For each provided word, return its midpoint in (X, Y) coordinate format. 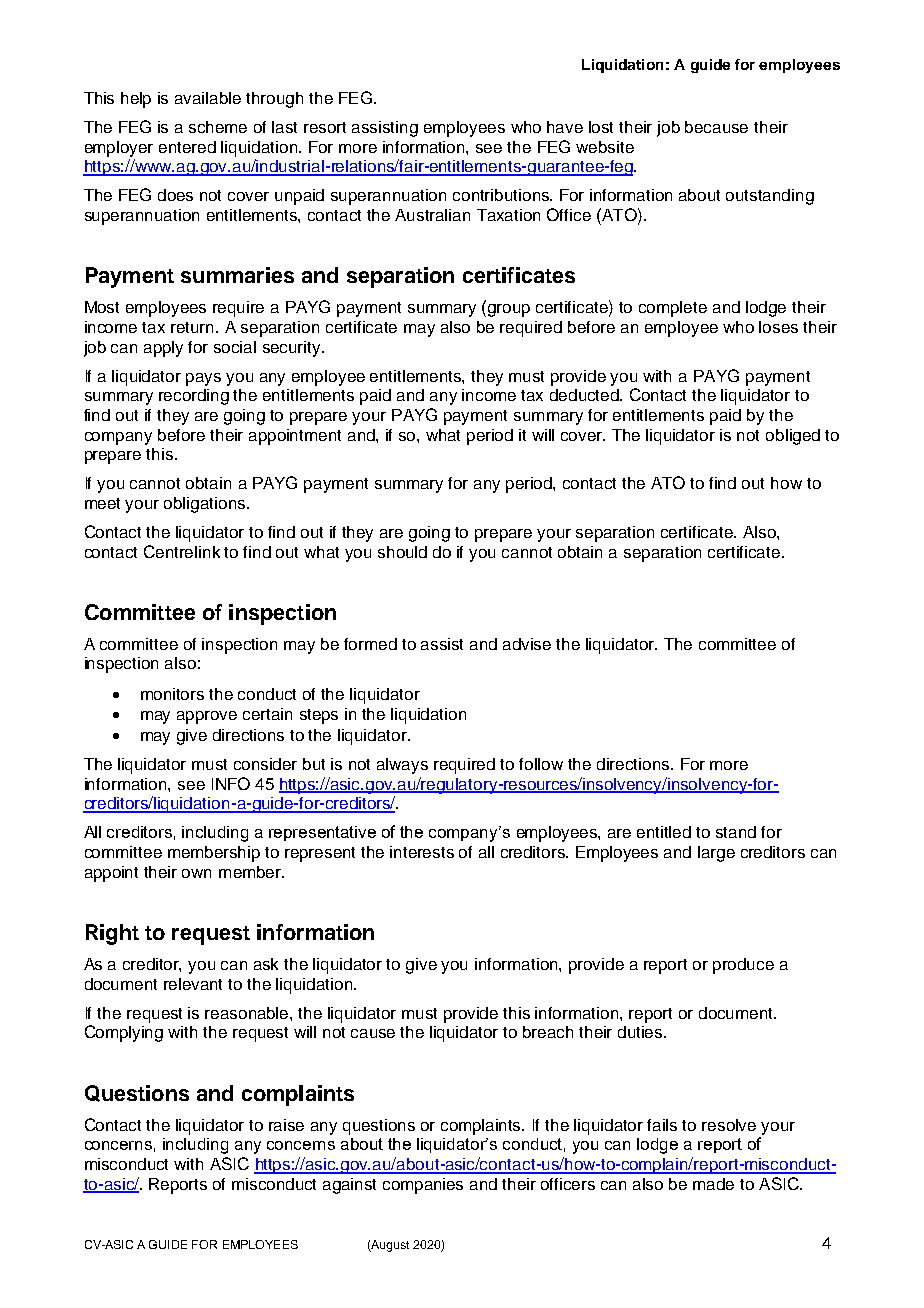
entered (187, 147)
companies (423, 1186)
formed (370, 644)
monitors (172, 694)
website (605, 147)
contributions (502, 195)
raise (286, 1125)
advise (527, 644)
